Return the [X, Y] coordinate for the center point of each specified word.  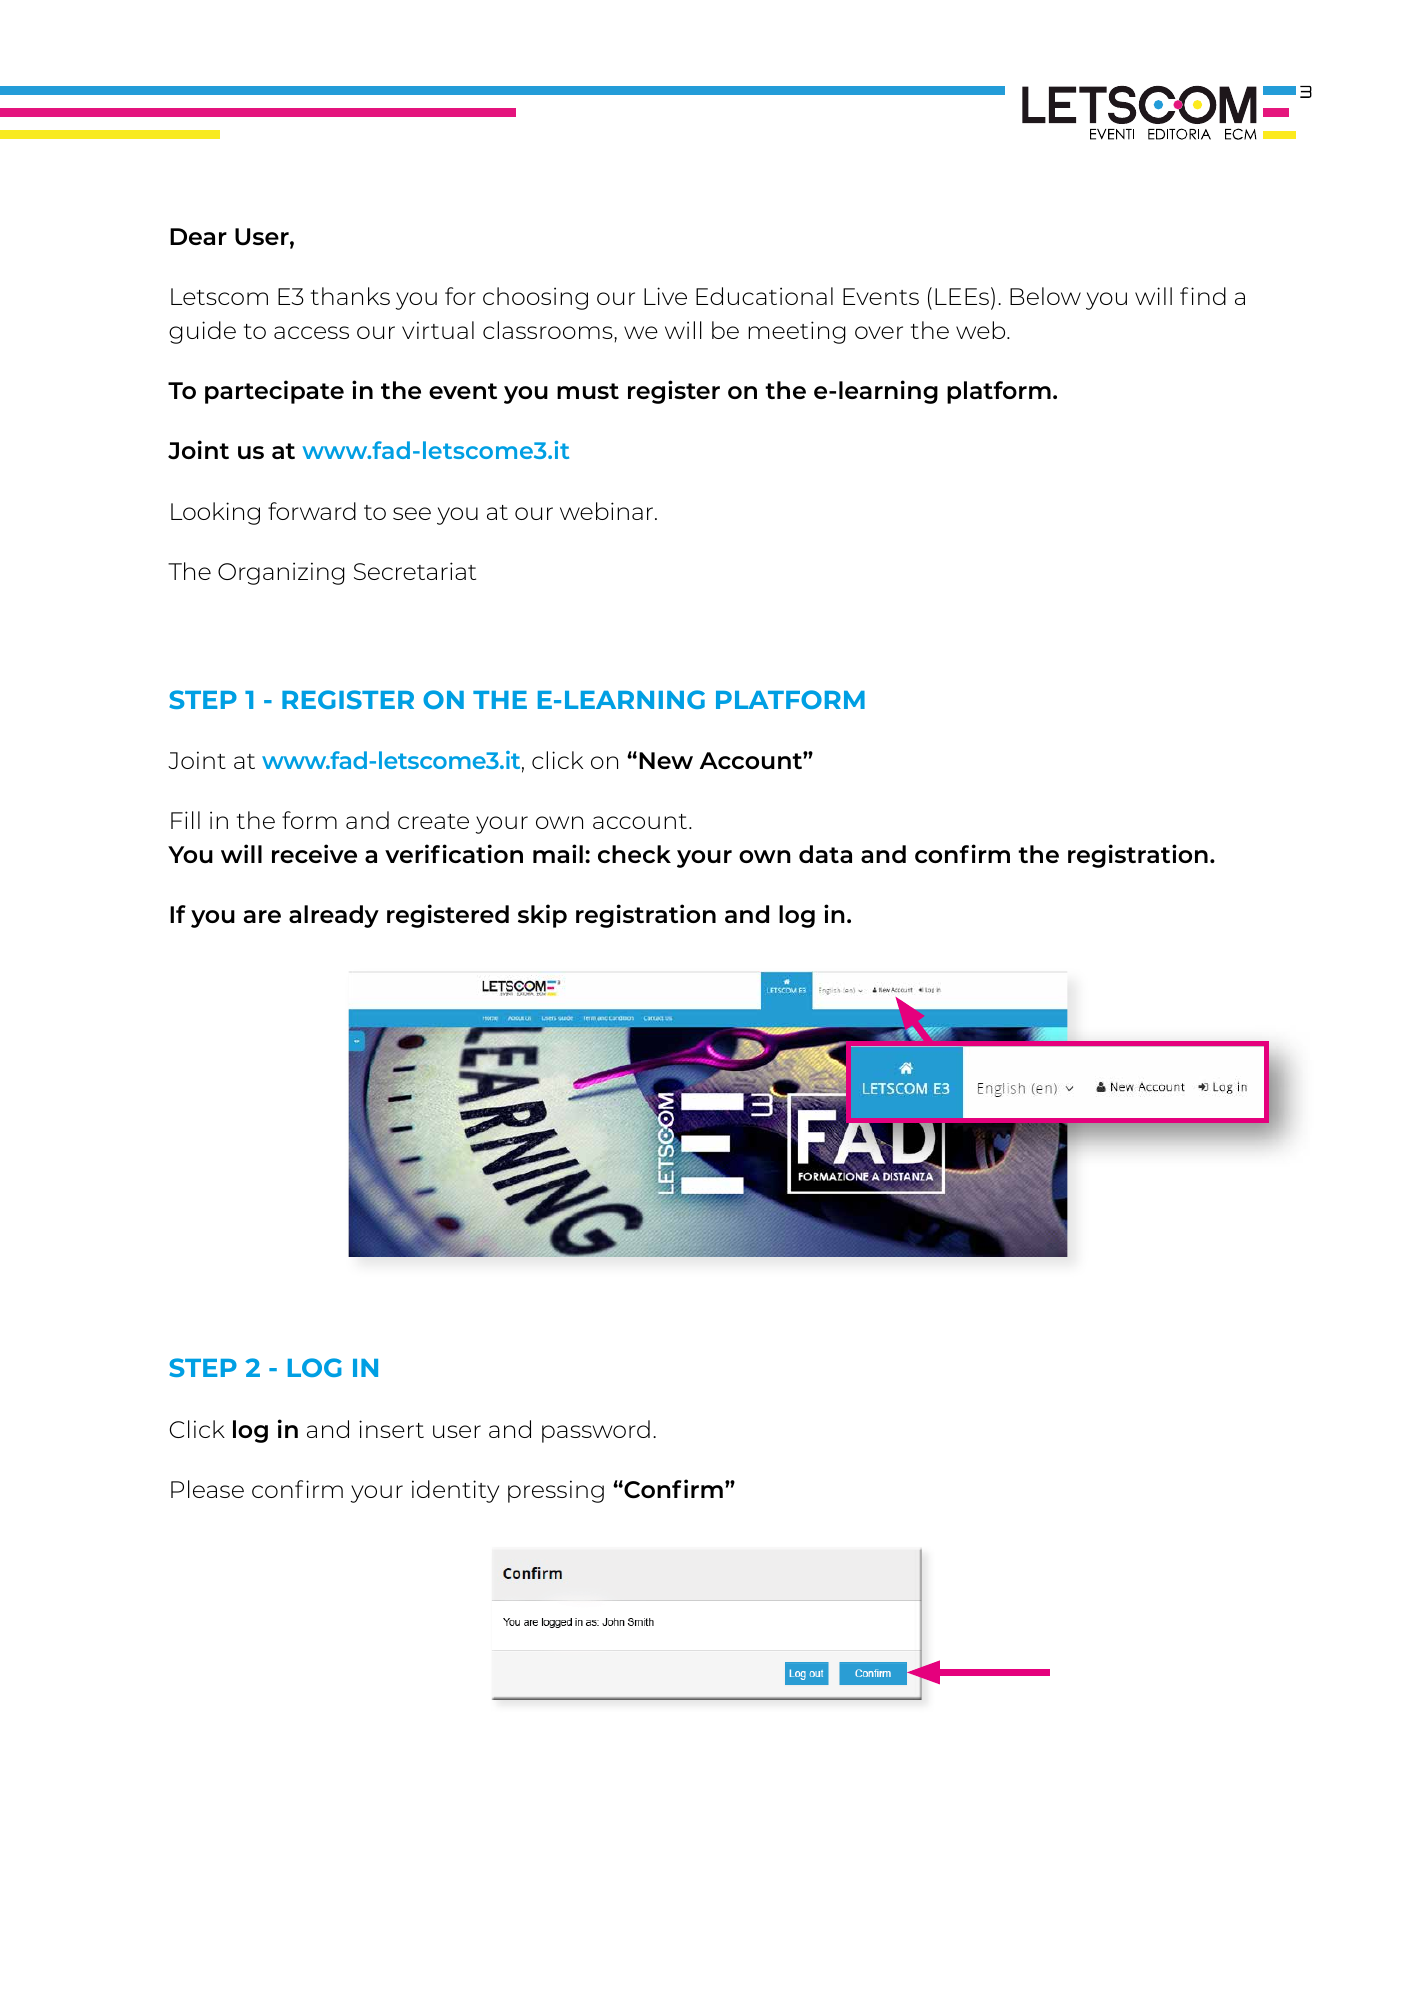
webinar [608, 511]
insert [391, 1429]
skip [542, 916]
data [825, 854]
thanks [350, 296]
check [634, 854]
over [879, 332]
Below [1045, 296]
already [334, 916]
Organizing [281, 573]
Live [665, 296]
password [596, 1431]
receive [314, 853]
